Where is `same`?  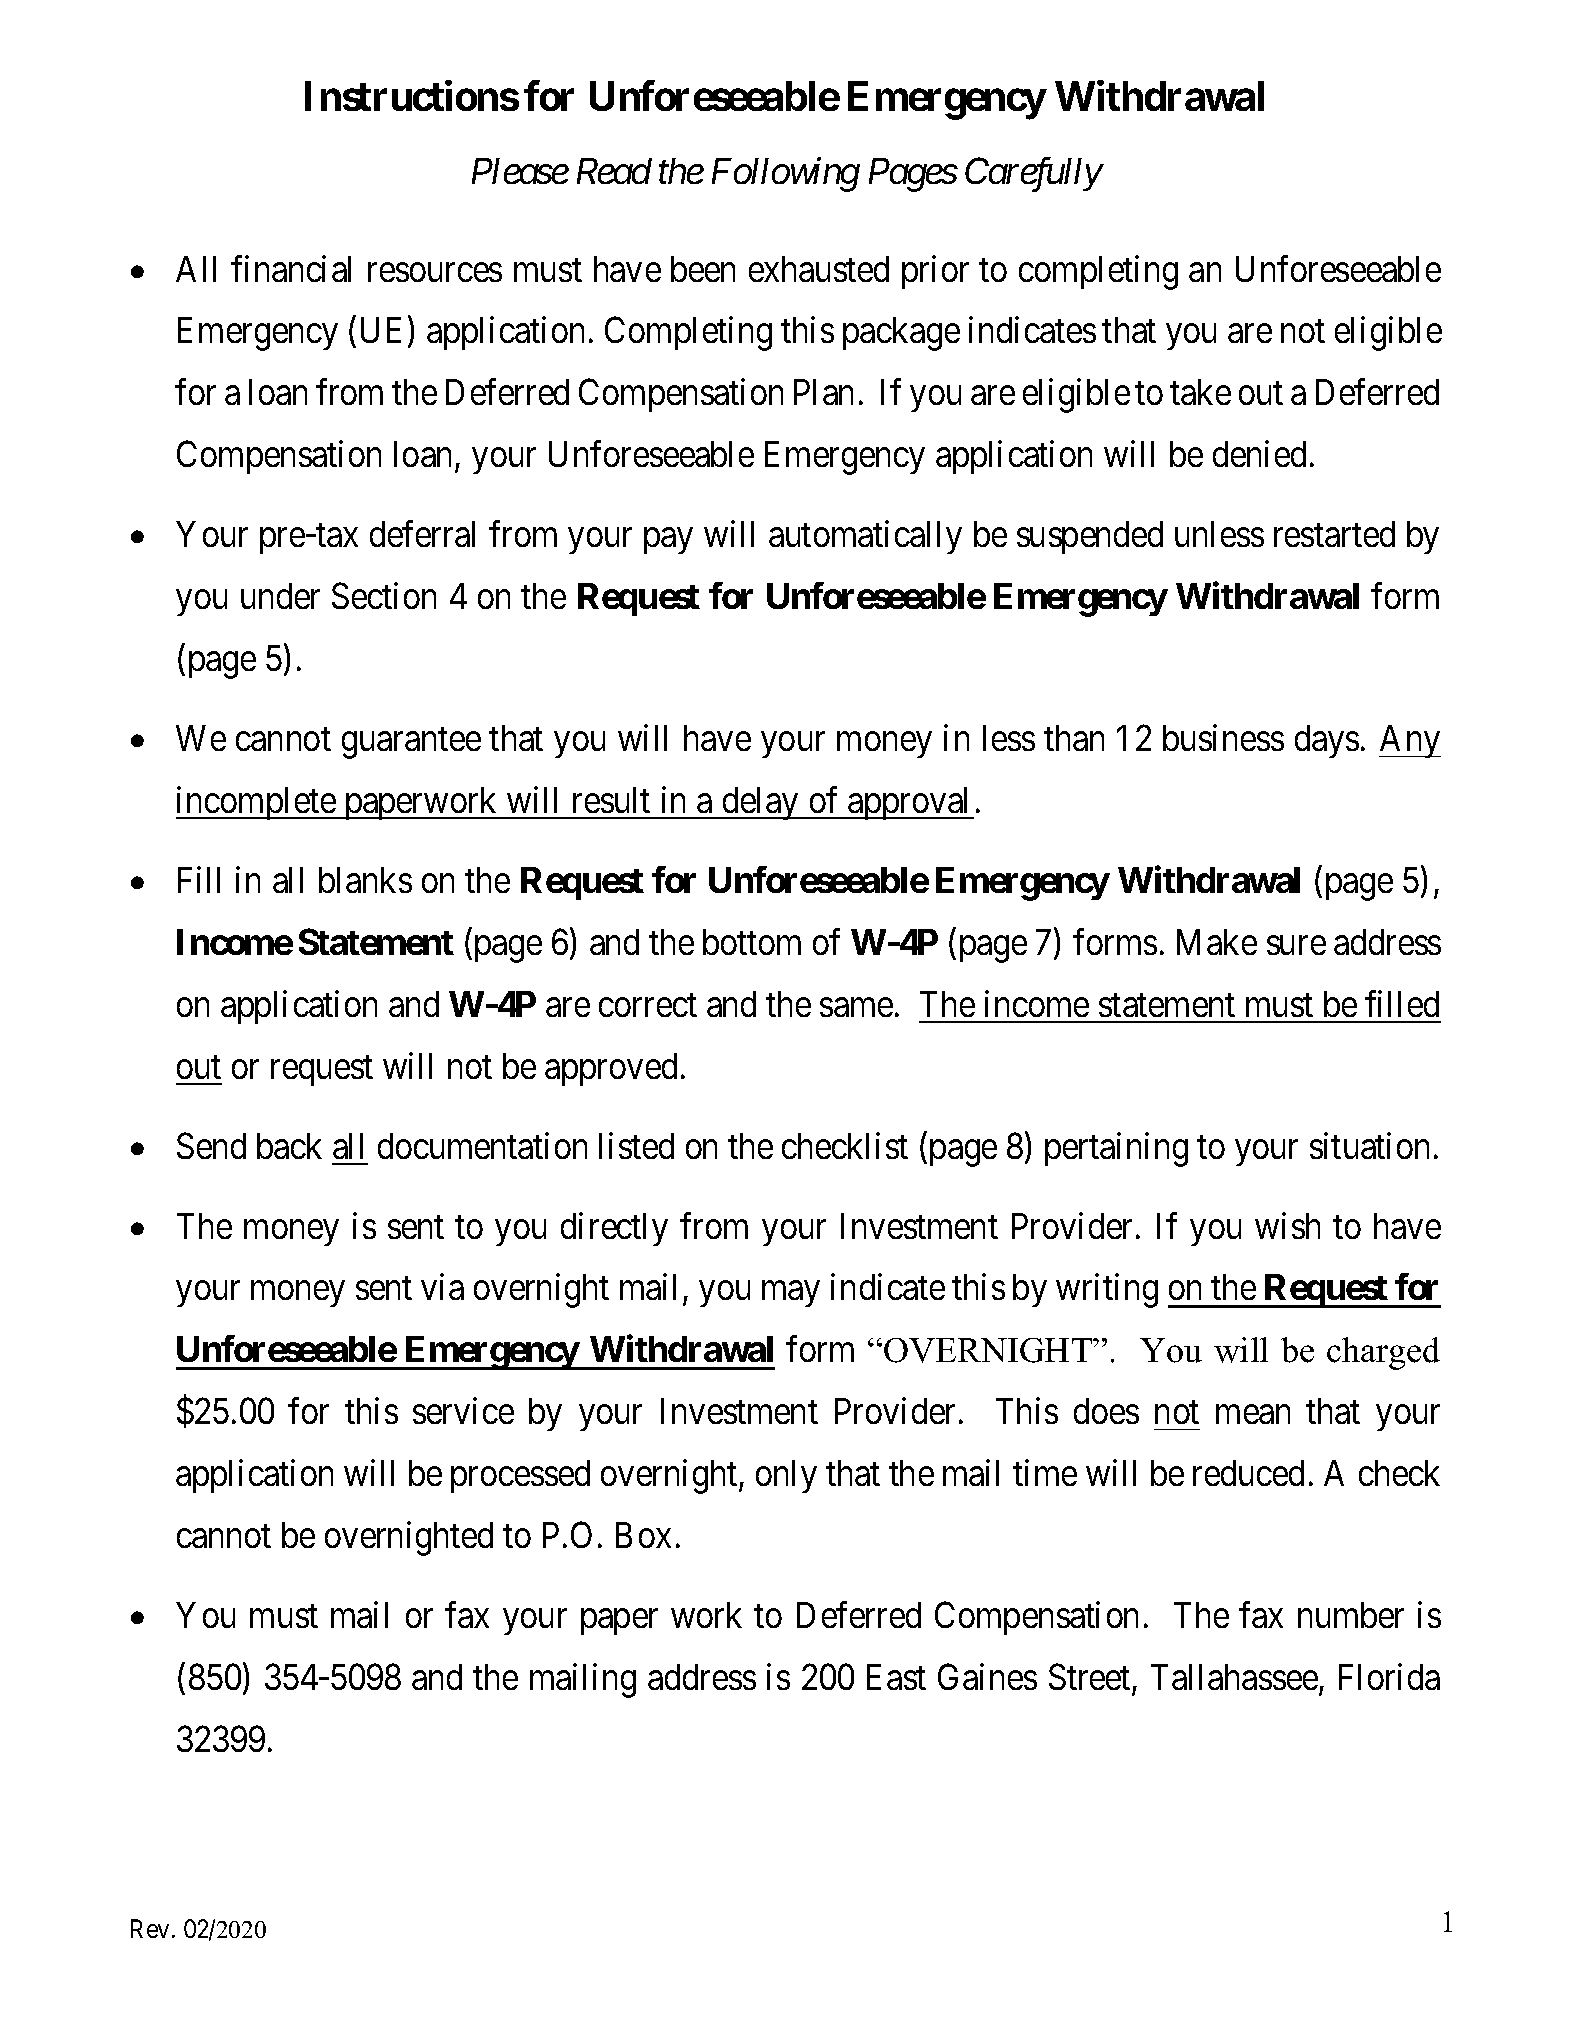
same is located at coordinates (856, 1007).
